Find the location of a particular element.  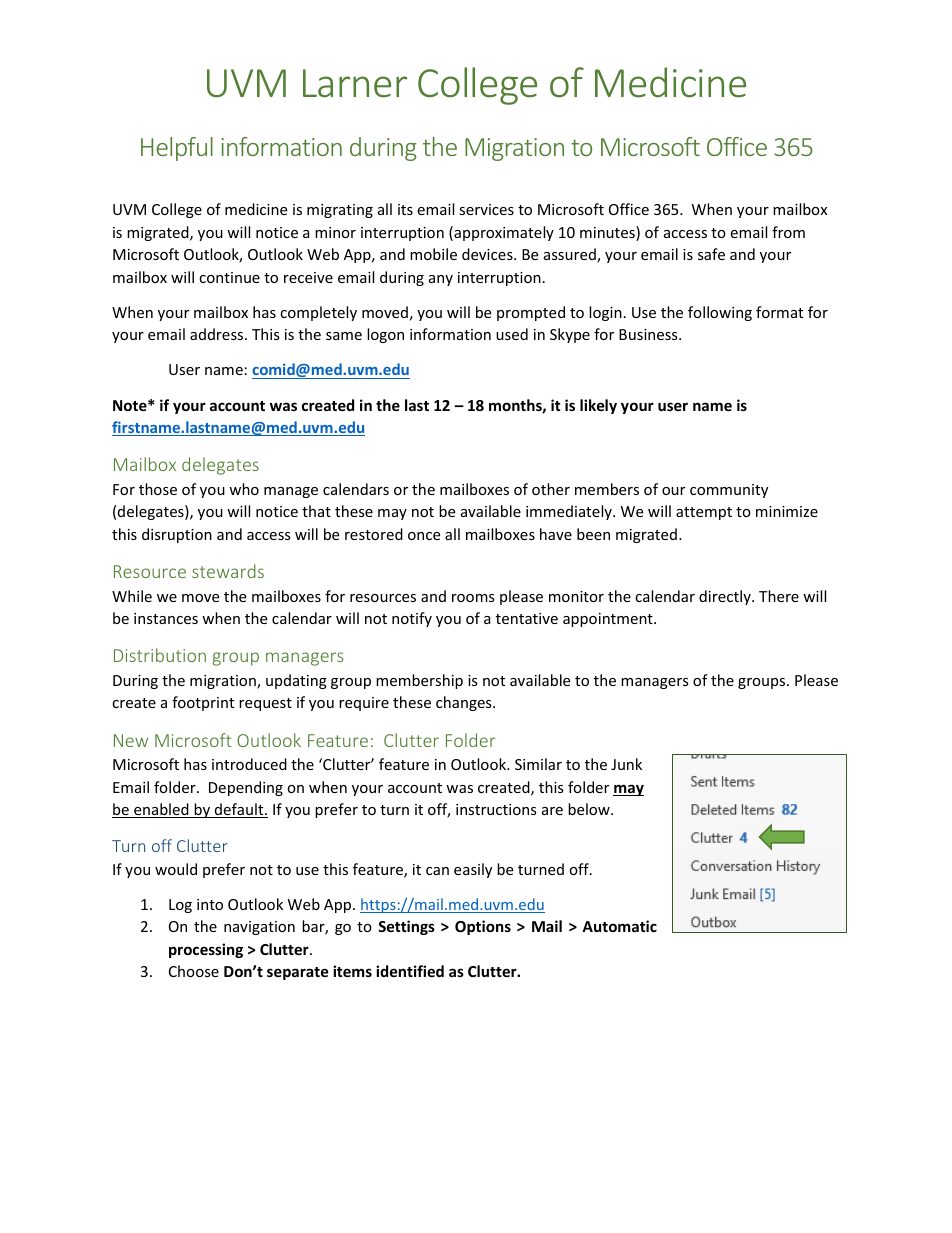

Options is located at coordinates (483, 927).
